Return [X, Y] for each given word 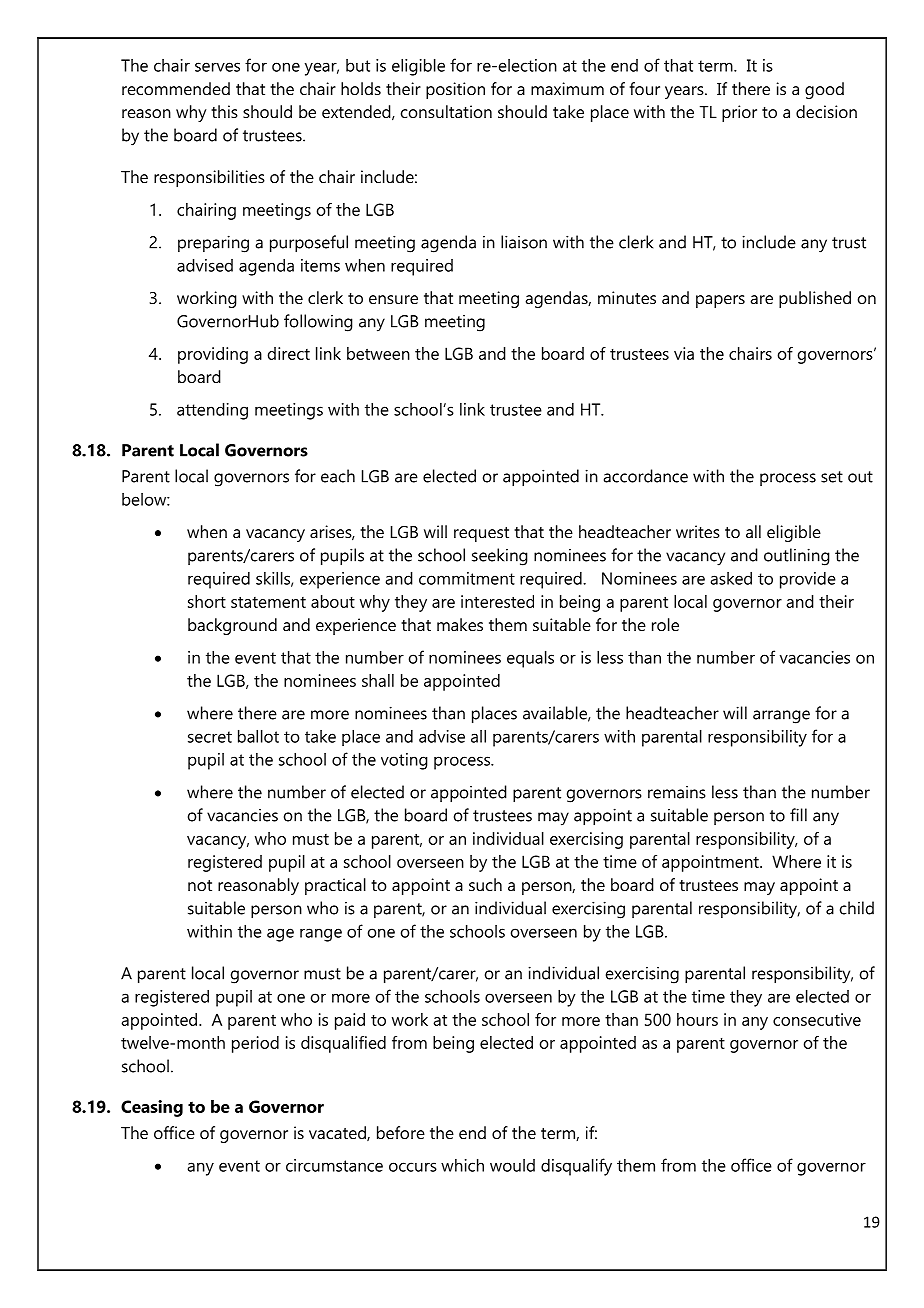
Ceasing [152, 1108]
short [207, 601]
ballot [258, 736]
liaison [524, 242]
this [224, 111]
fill [798, 815]
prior [739, 113]
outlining [797, 557]
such [485, 884]
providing [213, 355]
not [200, 885]
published [815, 299]
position [455, 90]
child [857, 908]
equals [530, 659]
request [481, 534]
